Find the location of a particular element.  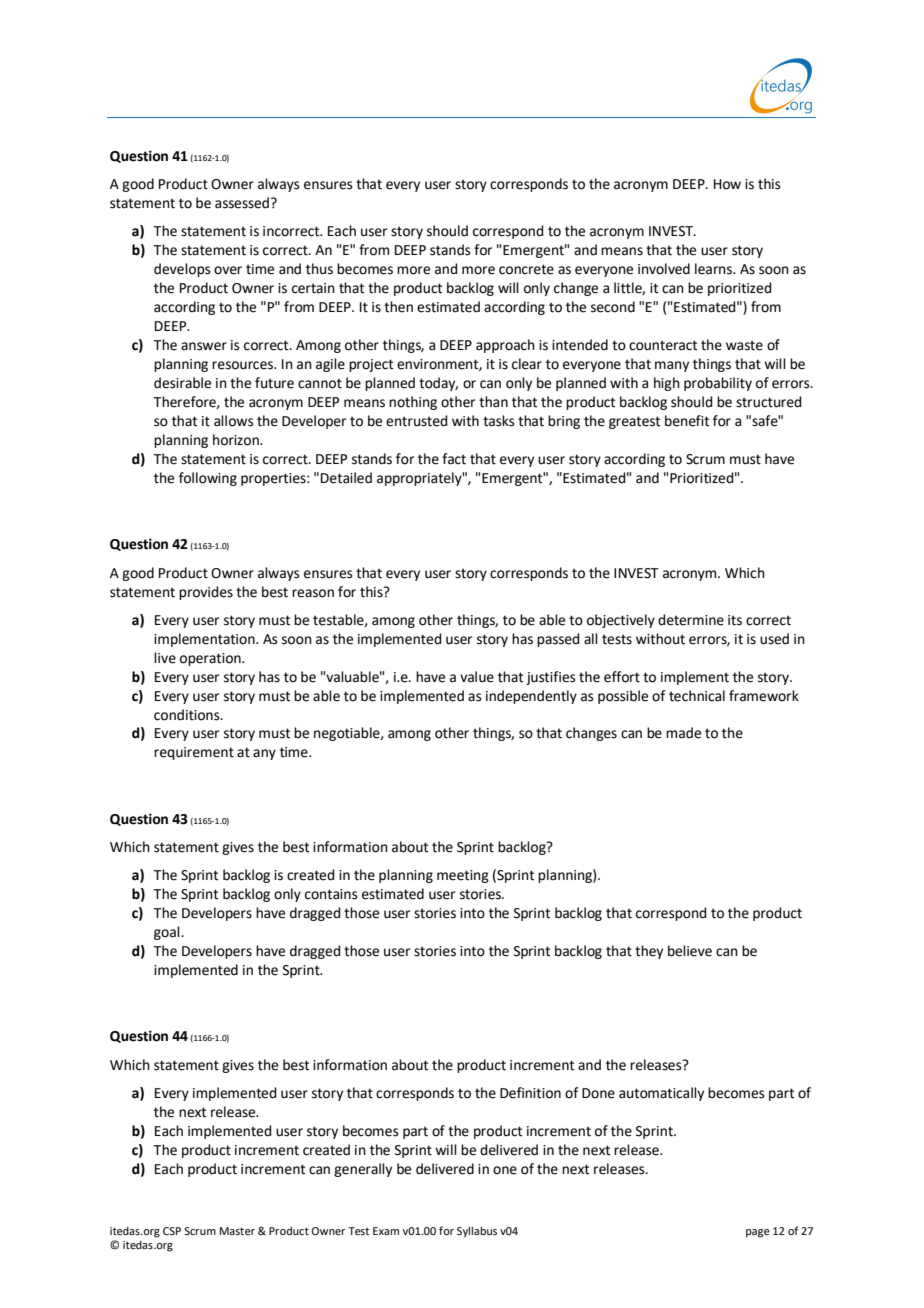

concrete is located at coordinates (526, 269).
